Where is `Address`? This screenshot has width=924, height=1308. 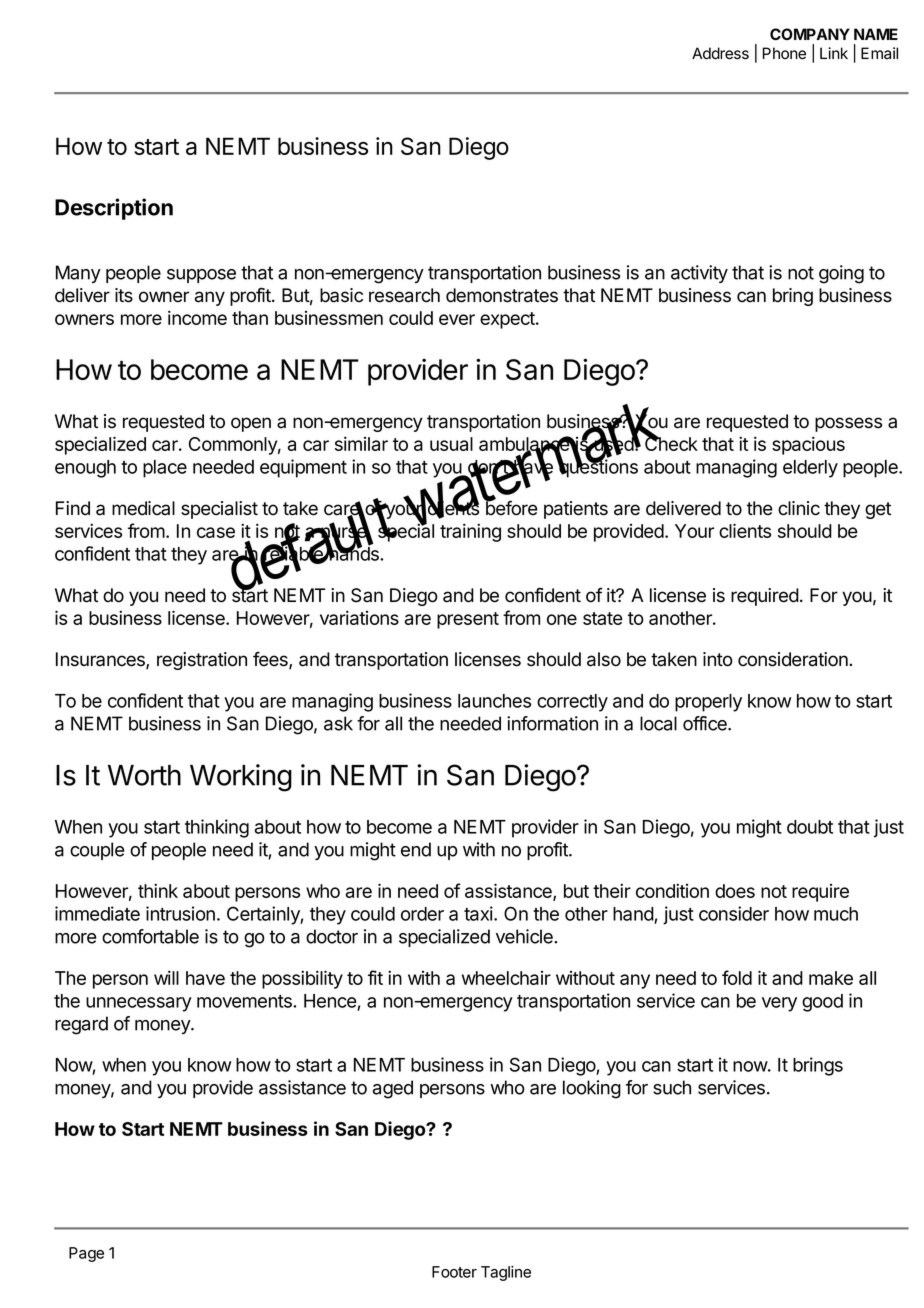 Address is located at coordinates (720, 53).
